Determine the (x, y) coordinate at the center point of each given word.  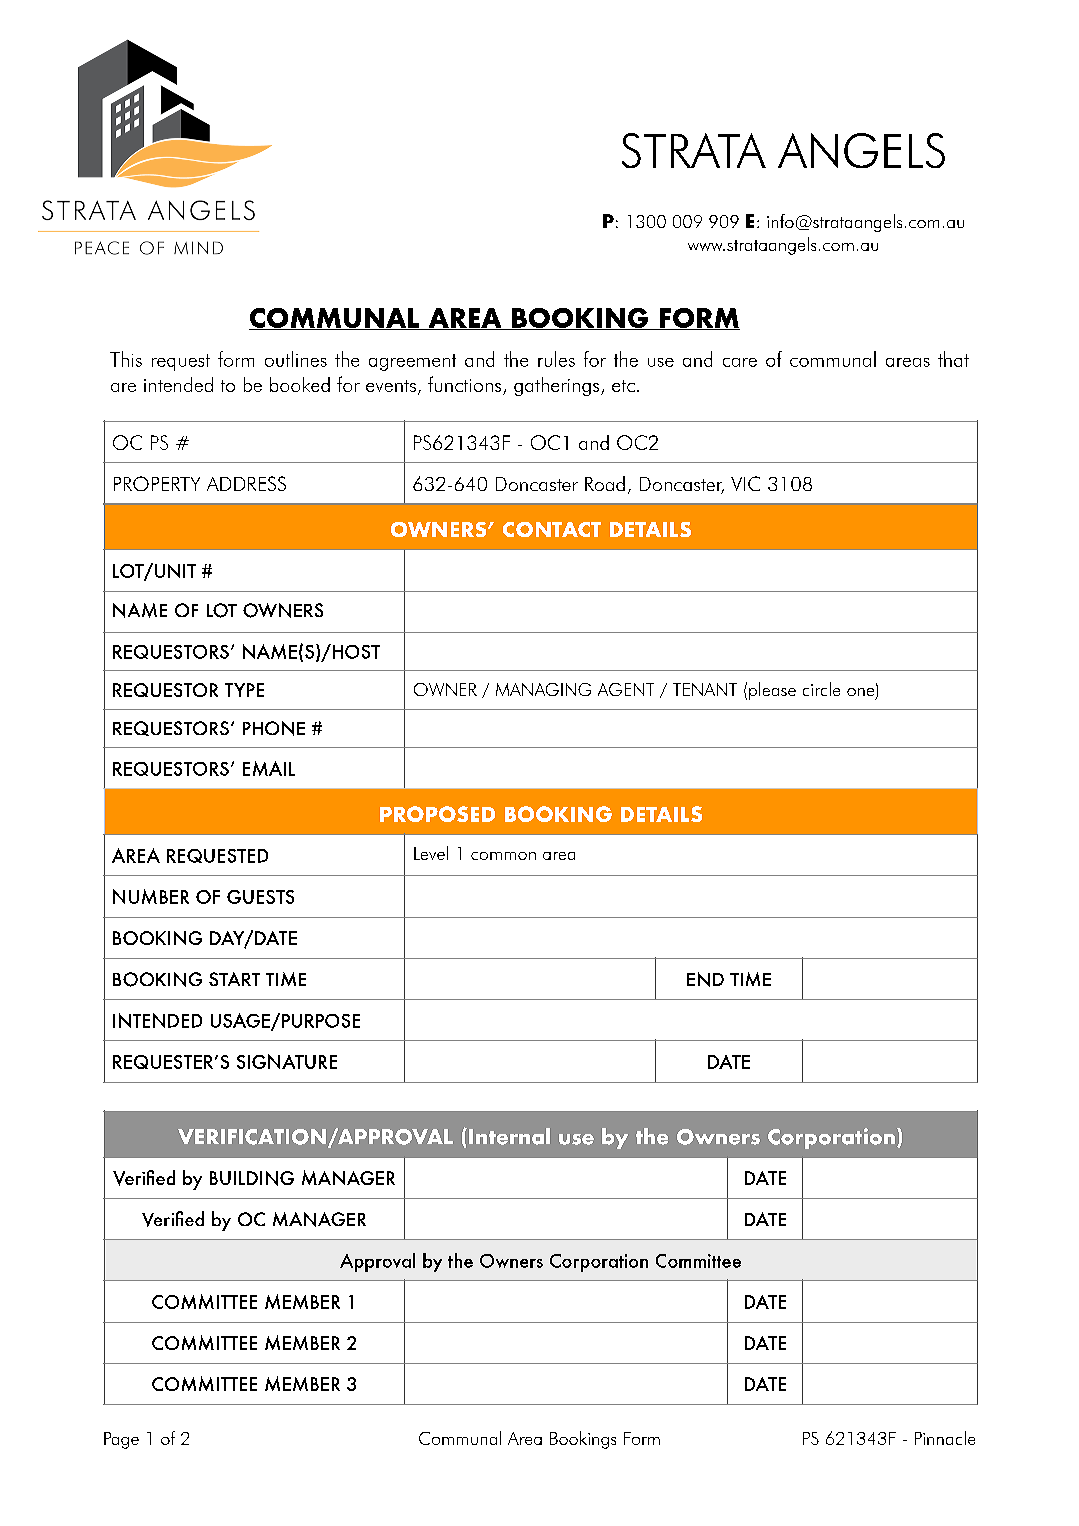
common (503, 856)
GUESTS (260, 897)
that (953, 359)
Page (121, 1440)
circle (821, 689)
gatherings (558, 386)
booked (300, 384)
